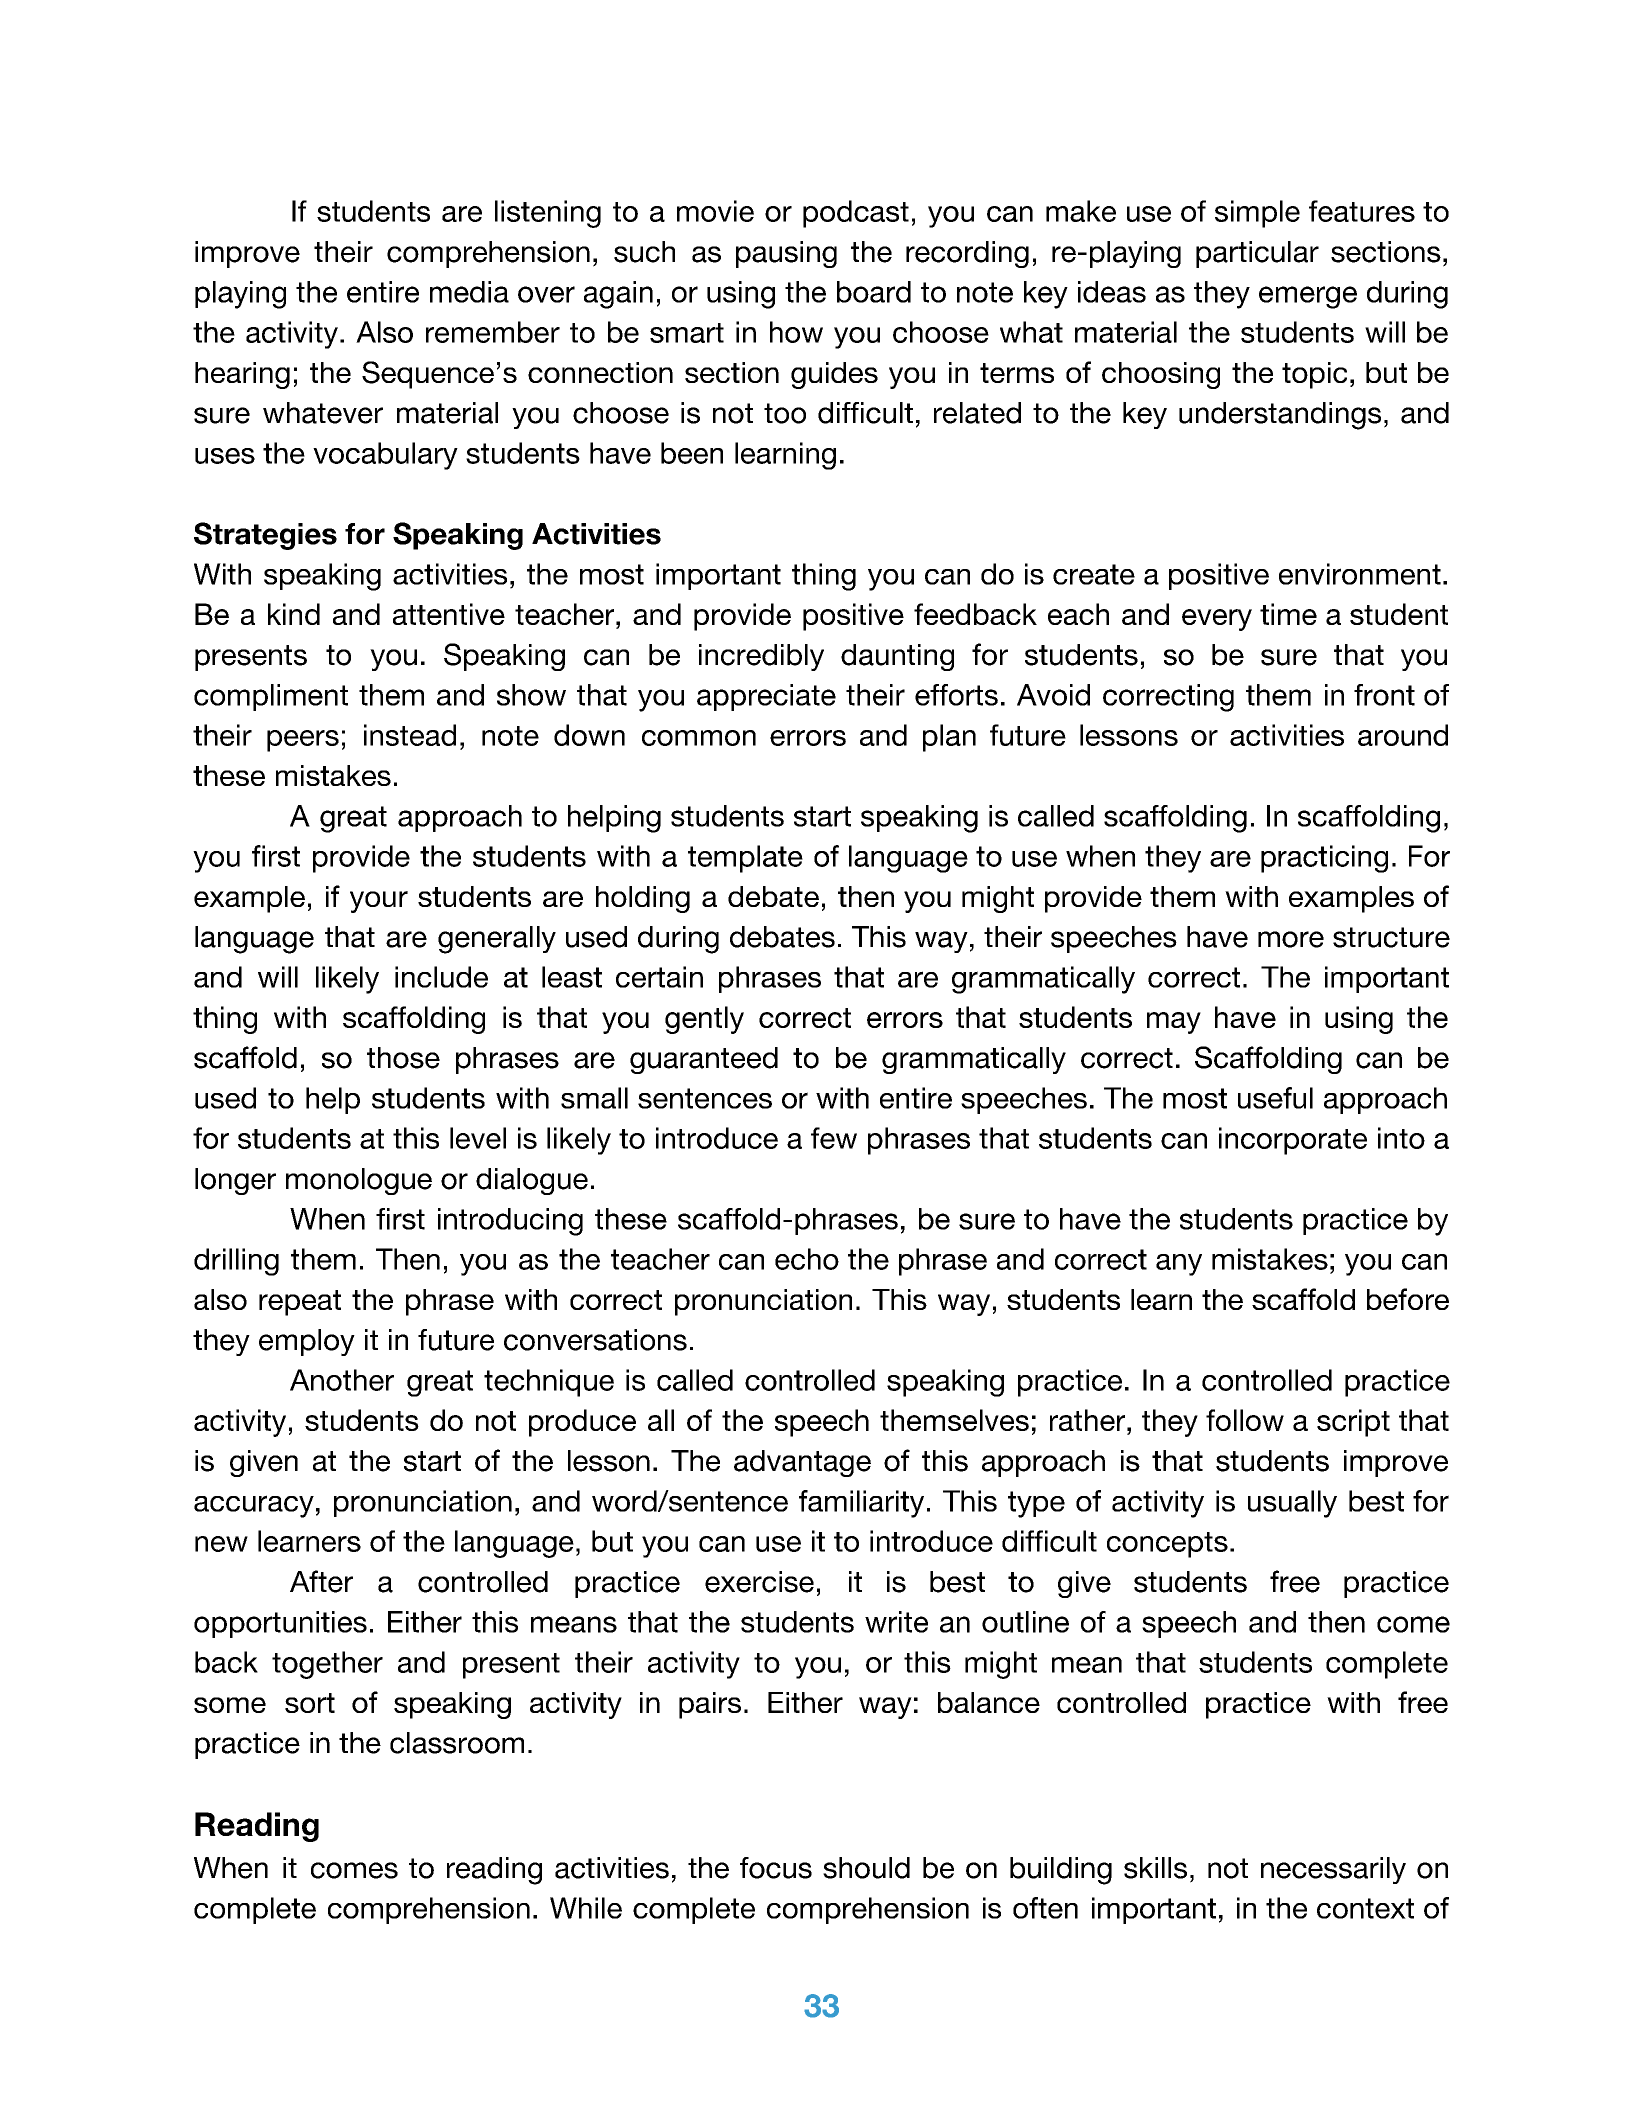 The image size is (1644, 2128). I want to click on follow, so click(1245, 1420).
